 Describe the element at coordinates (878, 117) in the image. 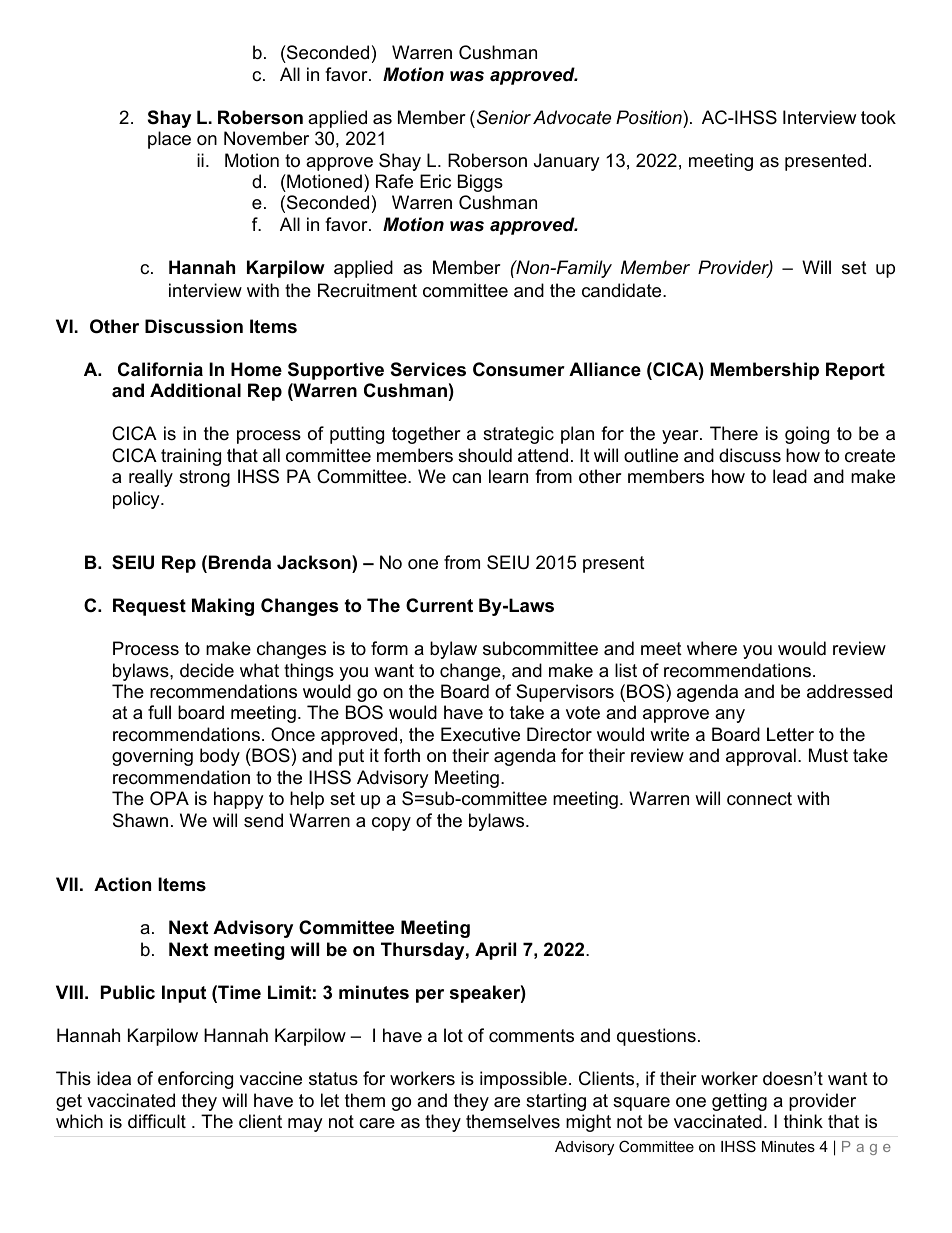

I see `took` at that location.
